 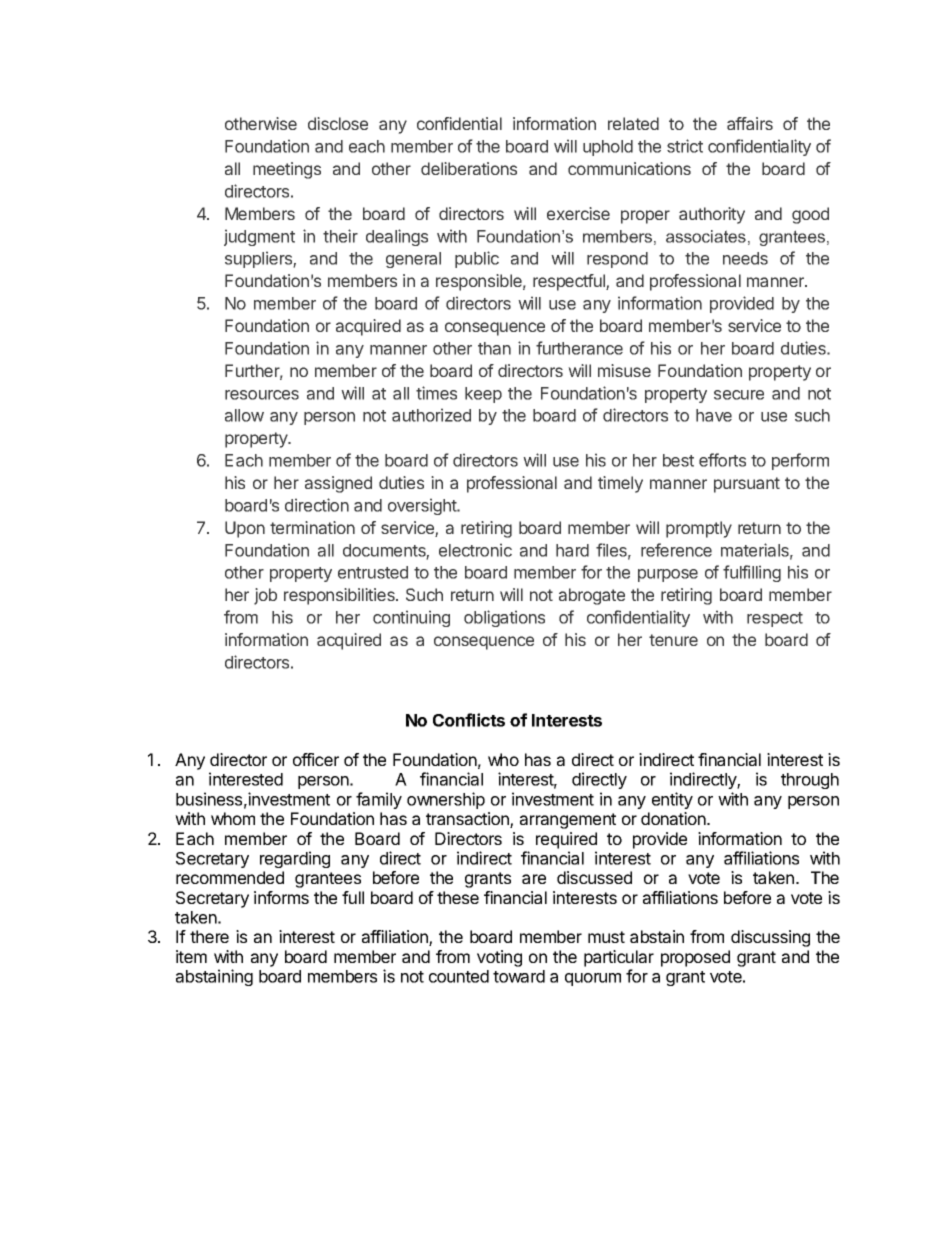 I want to click on secure, so click(x=739, y=395).
